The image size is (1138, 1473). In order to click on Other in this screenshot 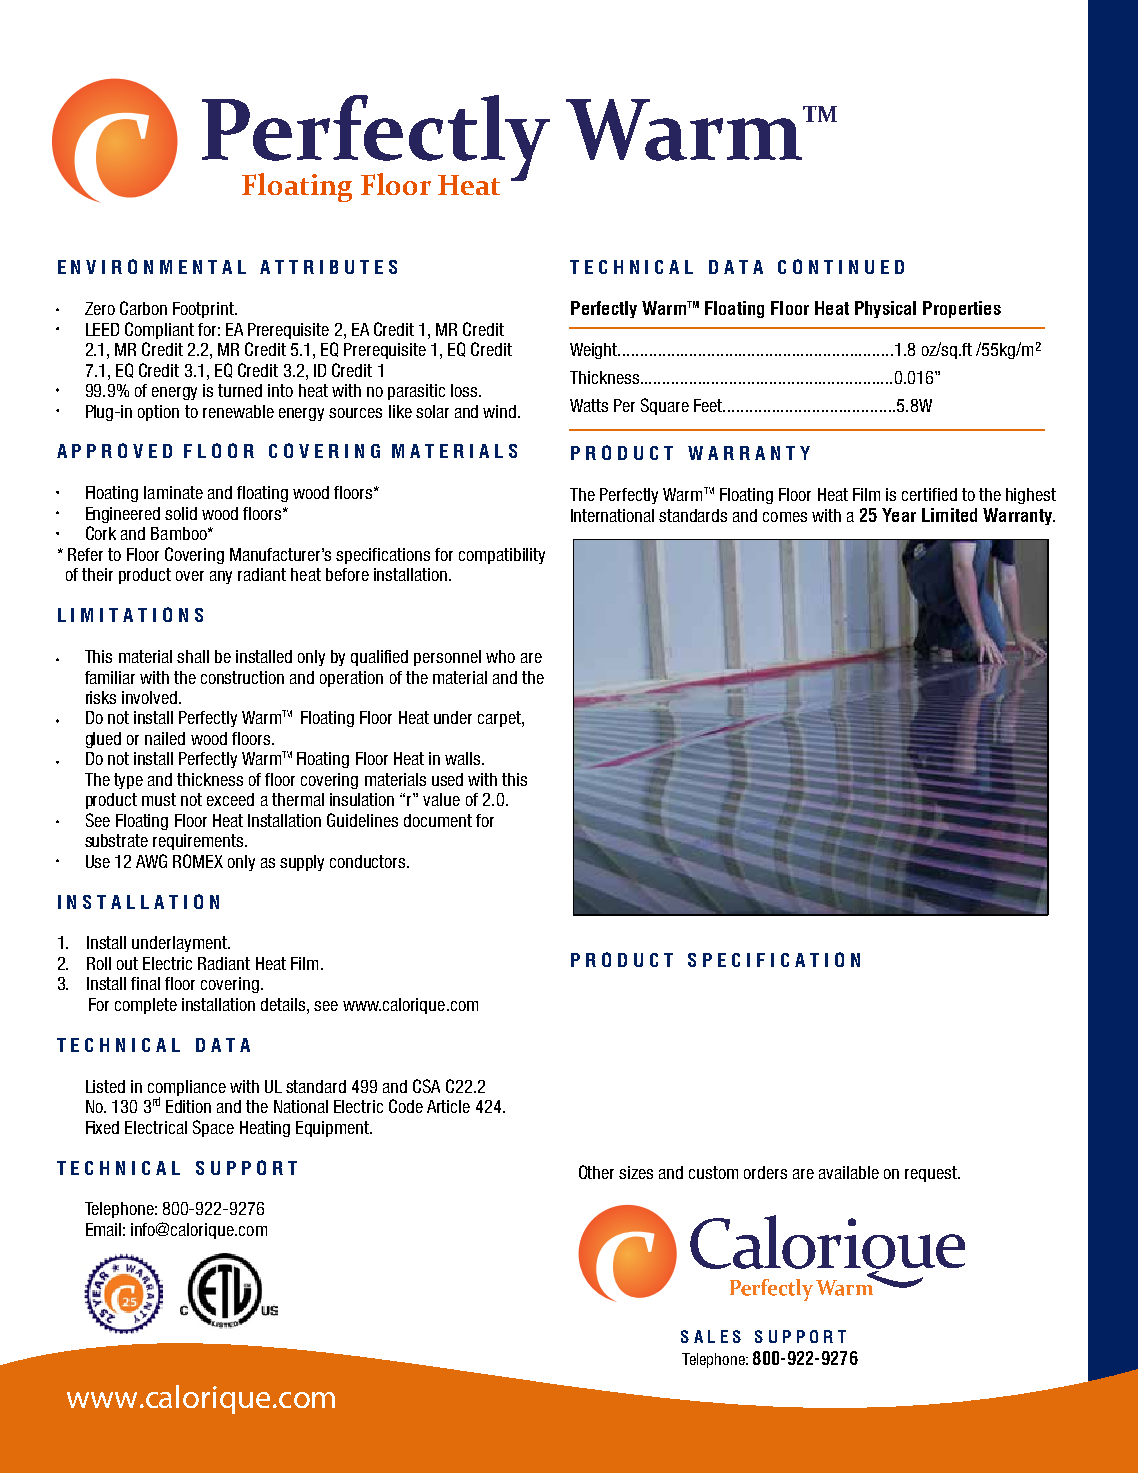, I will do `click(596, 1172)`.
